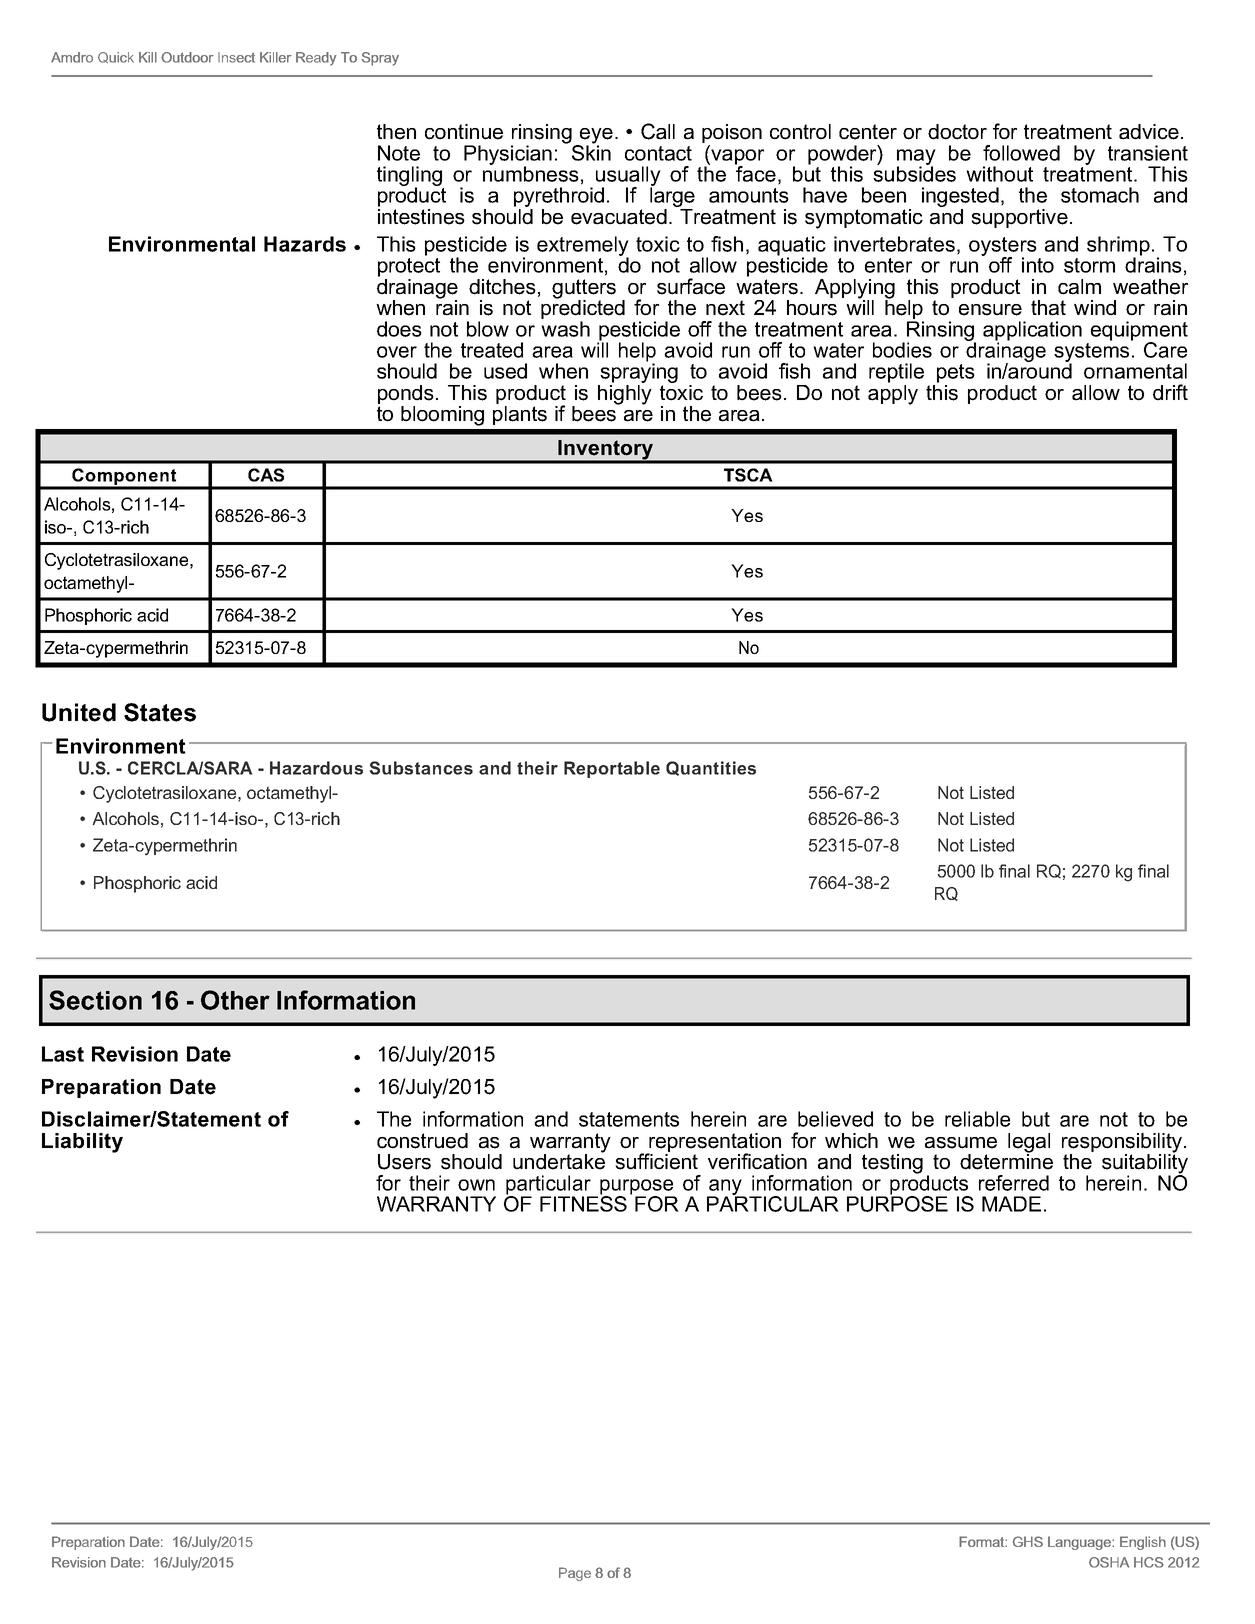 The width and height of the screenshot is (1255, 1624). I want to click on Outdoor, so click(187, 57).
